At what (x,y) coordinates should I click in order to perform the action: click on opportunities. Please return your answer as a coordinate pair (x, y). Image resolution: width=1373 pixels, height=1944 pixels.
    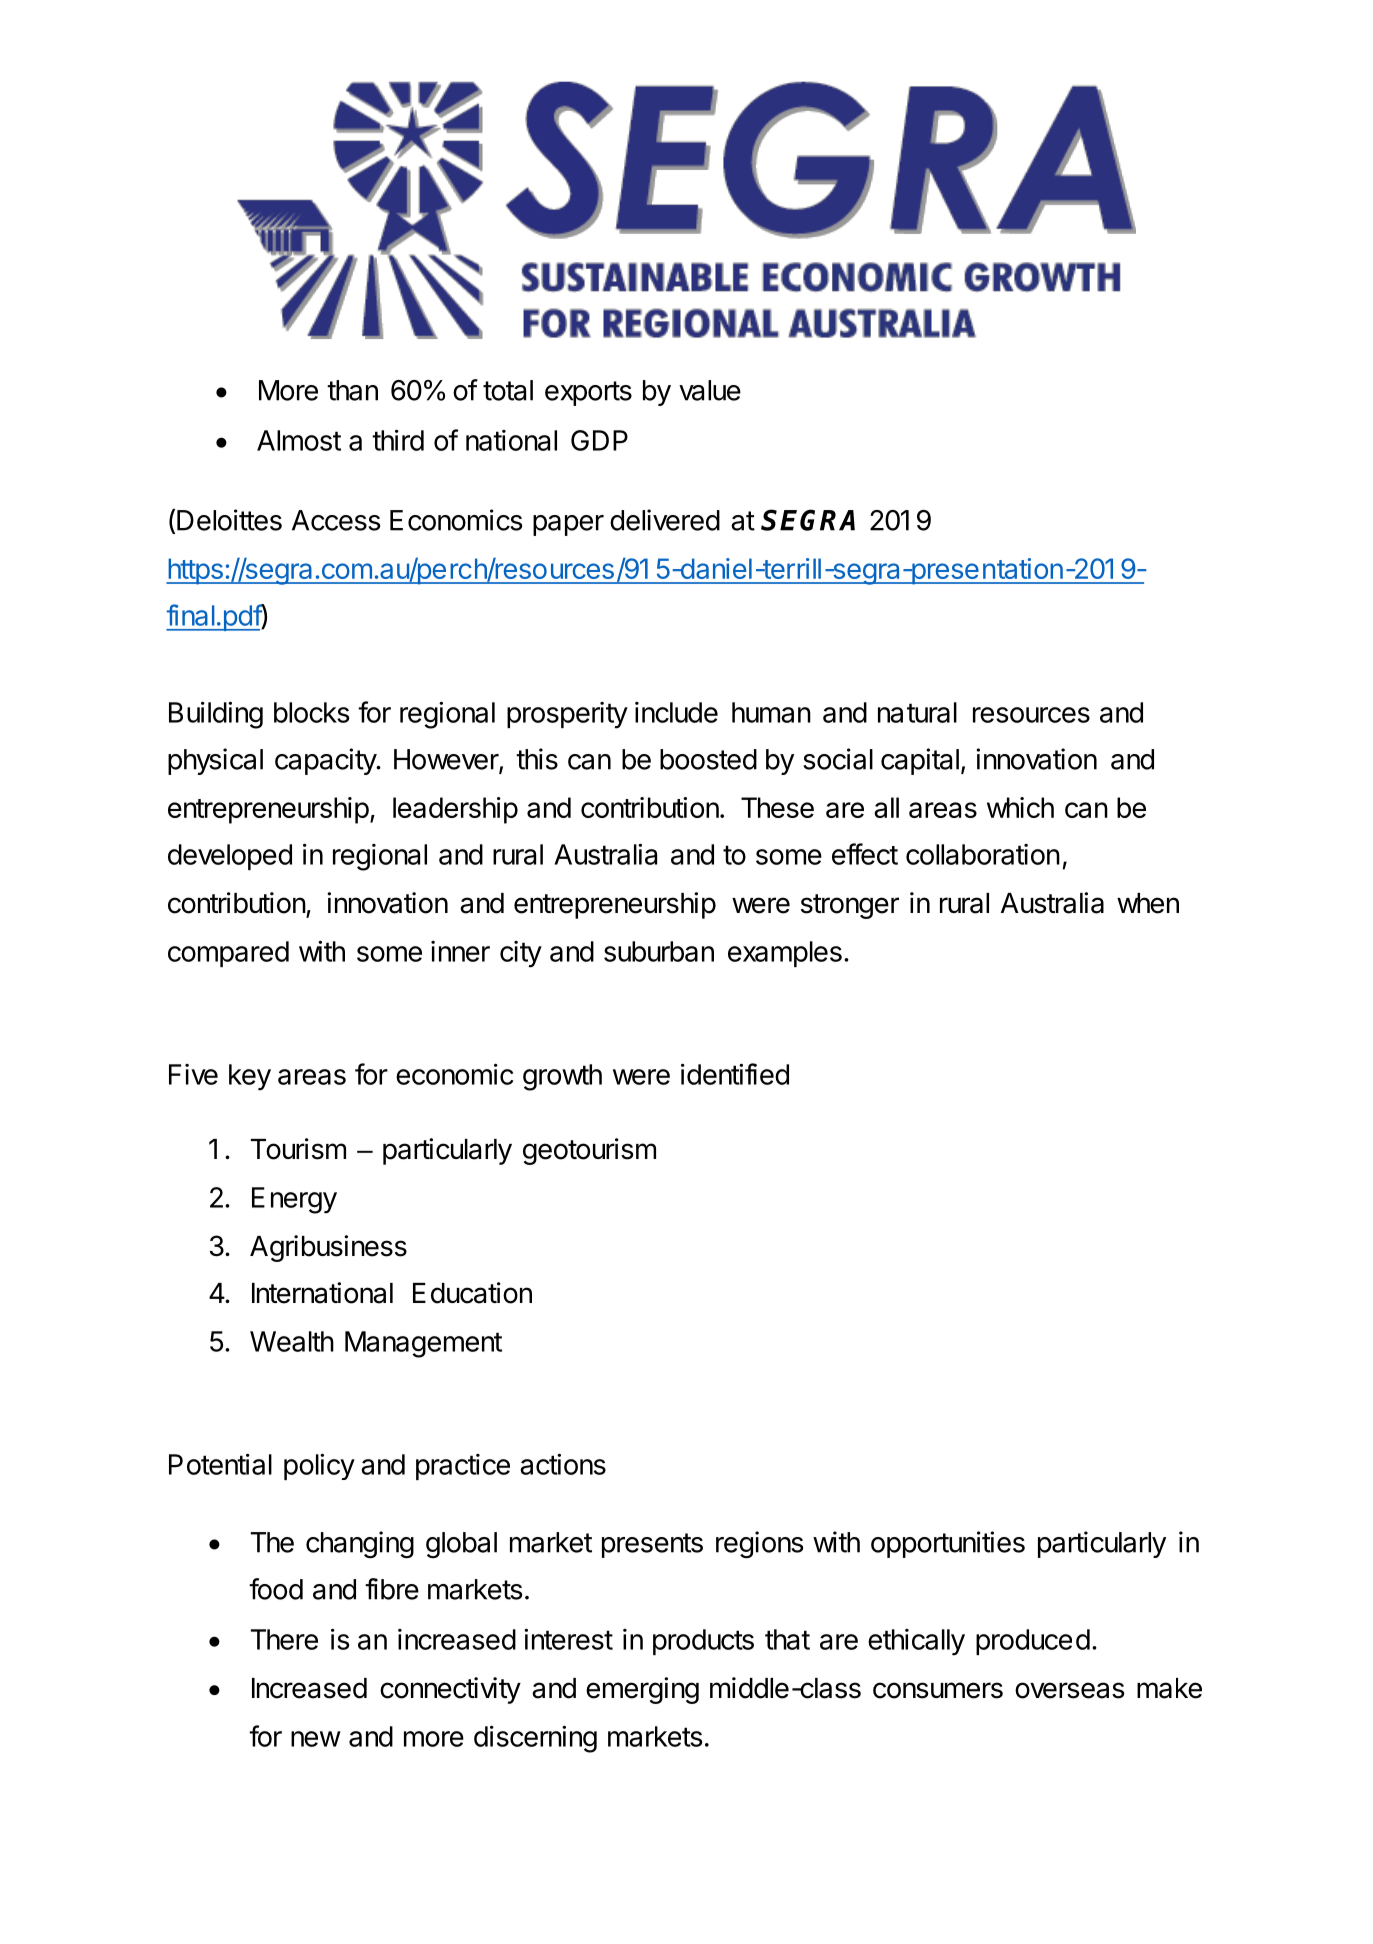
    Looking at the image, I should click on (948, 1544).
